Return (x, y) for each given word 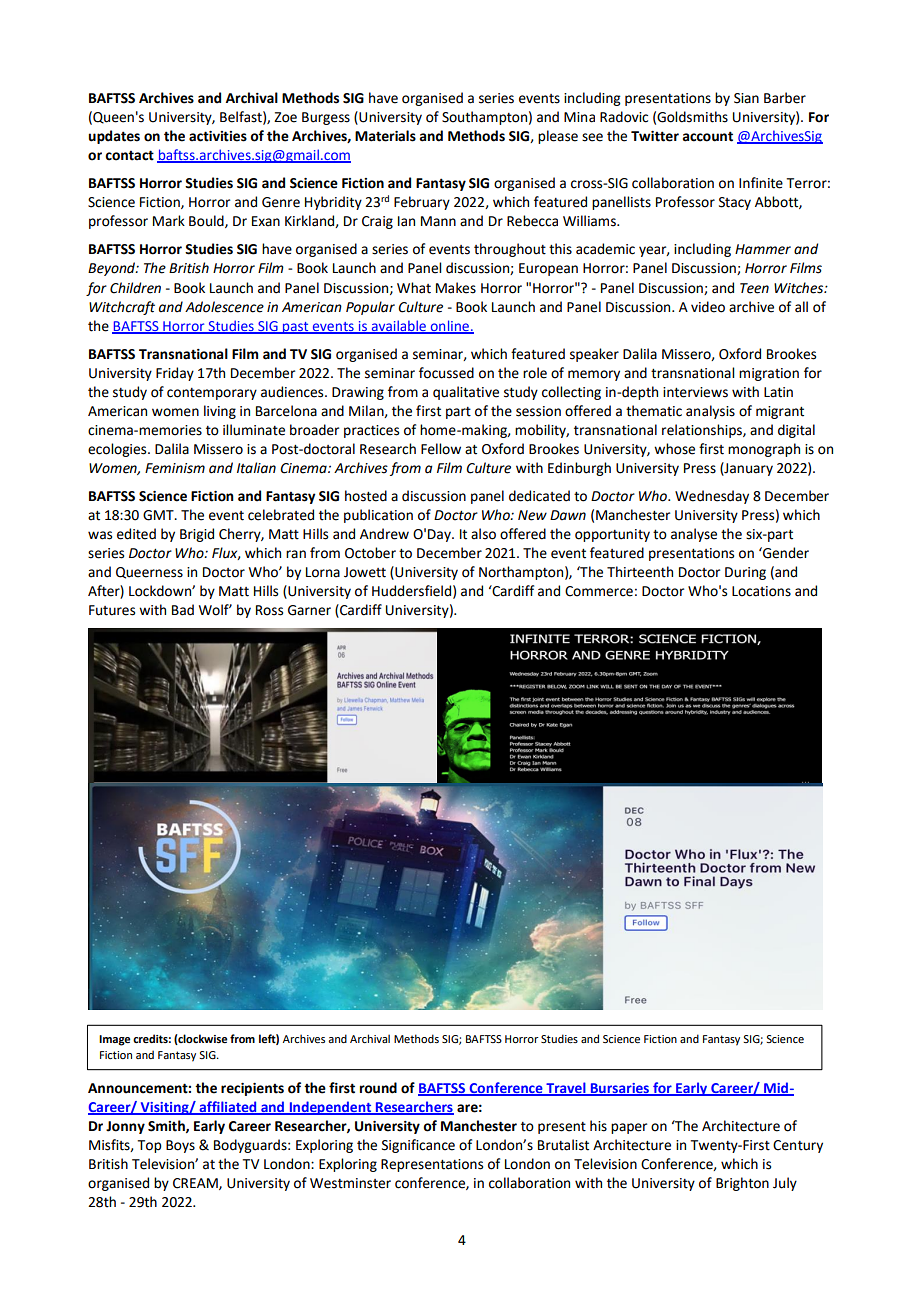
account (708, 136)
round (378, 1088)
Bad (183, 610)
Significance (418, 1146)
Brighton (742, 1184)
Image (115, 1040)
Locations (761, 591)
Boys (180, 1146)
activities (218, 136)
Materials (385, 136)
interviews (695, 392)
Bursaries (620, 1089)
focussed (446, 373)
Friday (175, 374)
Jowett (365, 572)
